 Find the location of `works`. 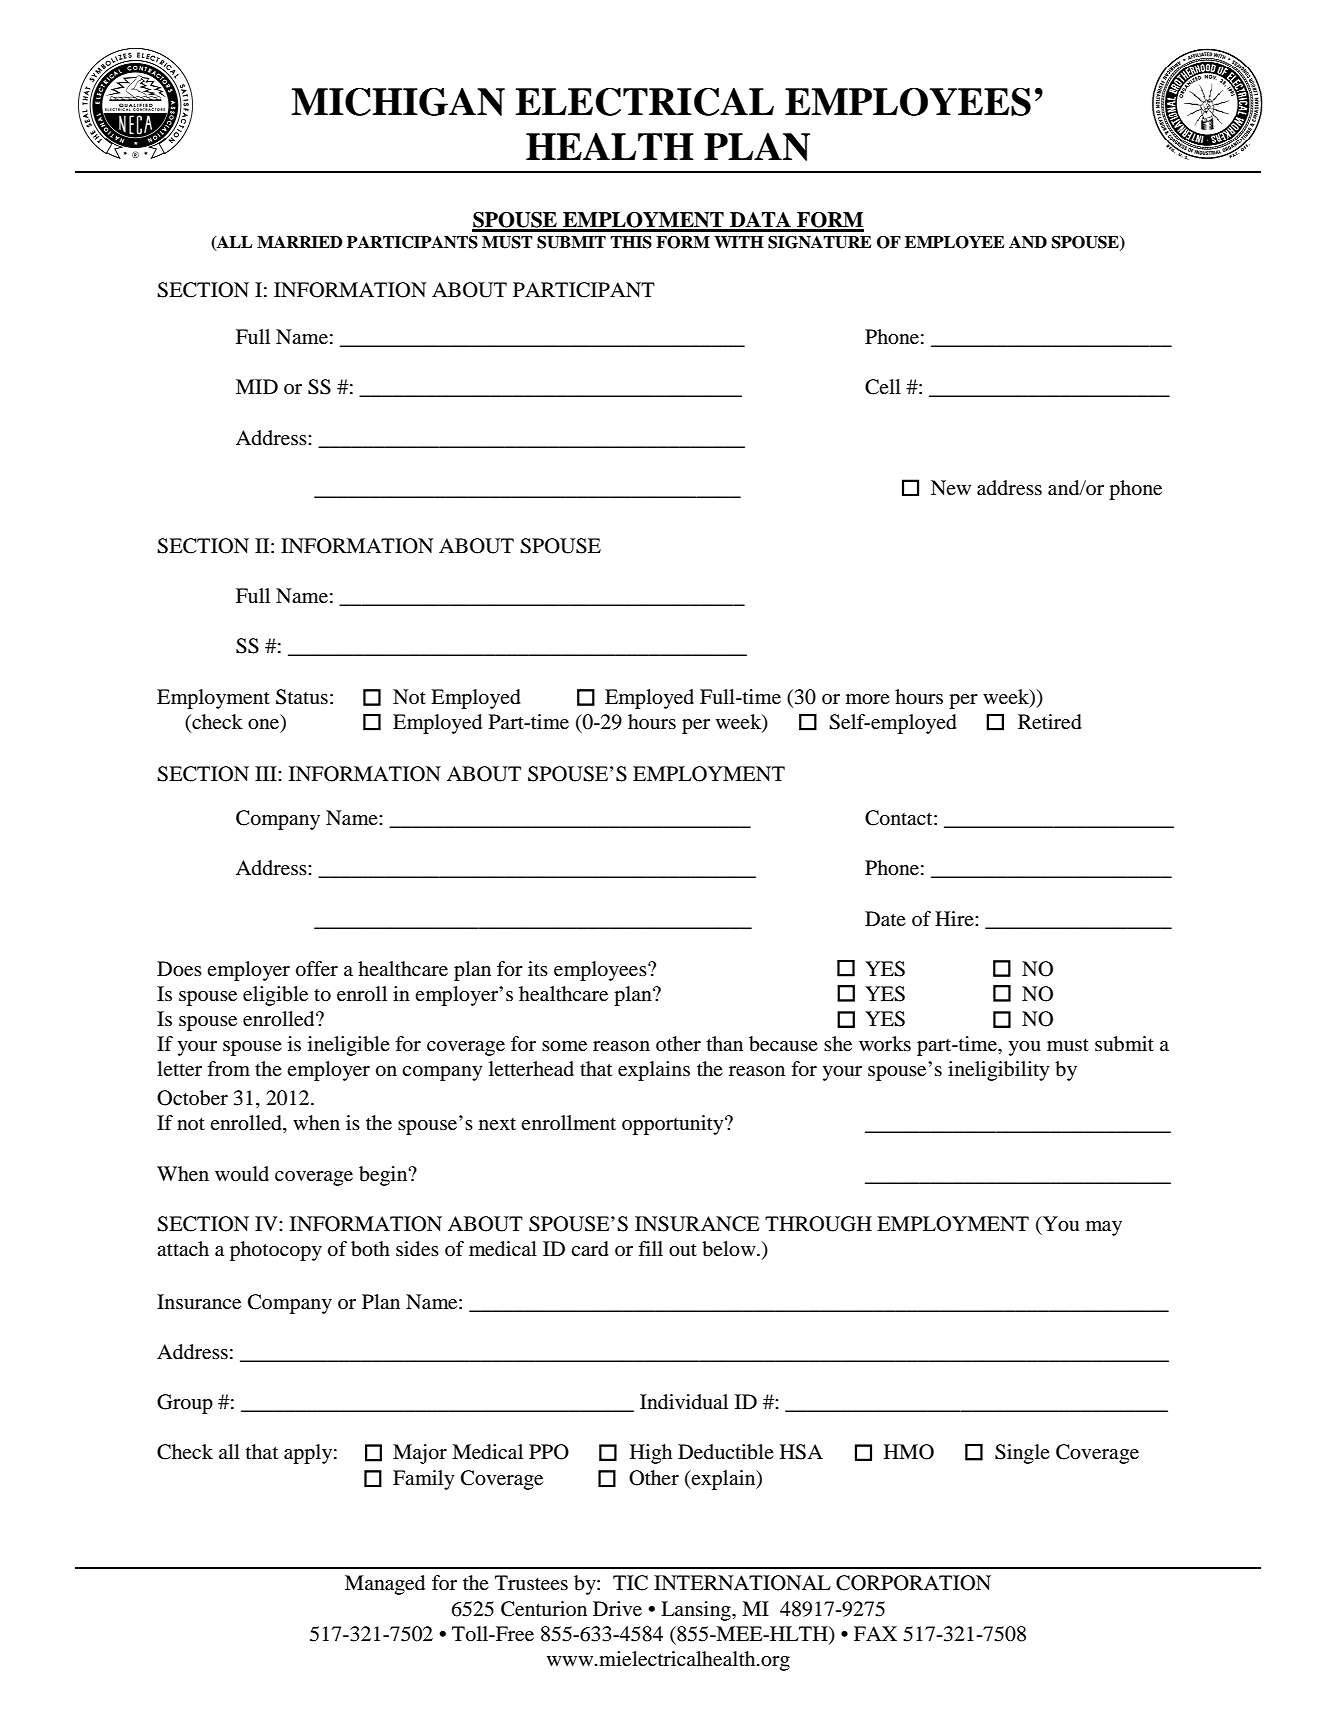

works is located at coordinates (885, 1043).
